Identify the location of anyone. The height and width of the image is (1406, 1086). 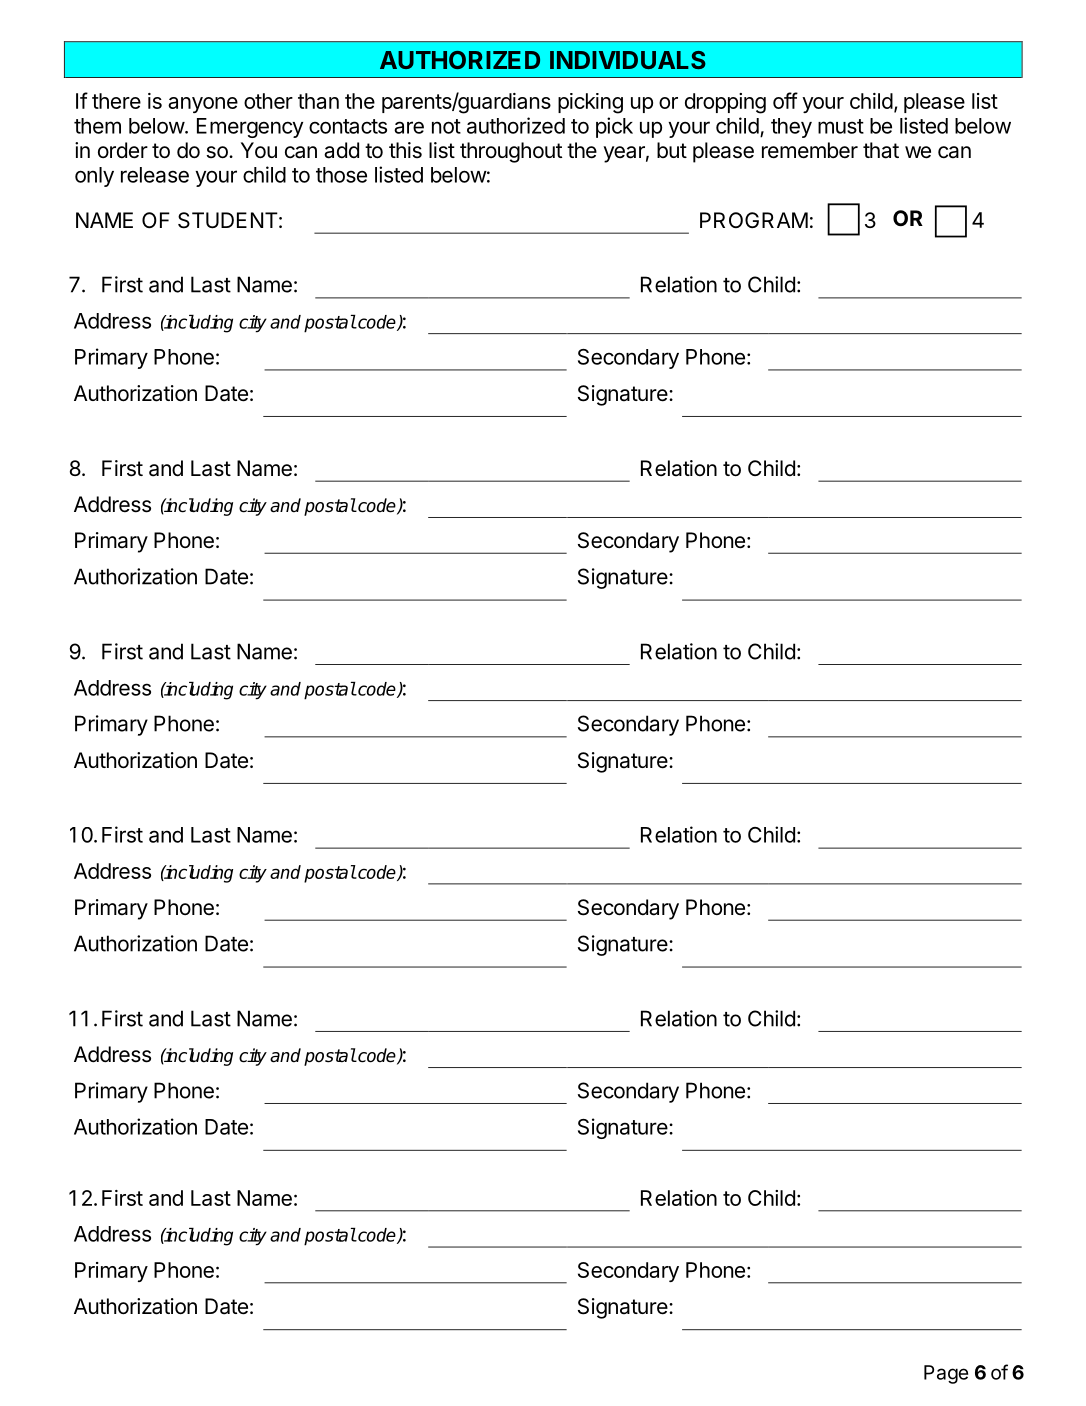
(203, 105).
